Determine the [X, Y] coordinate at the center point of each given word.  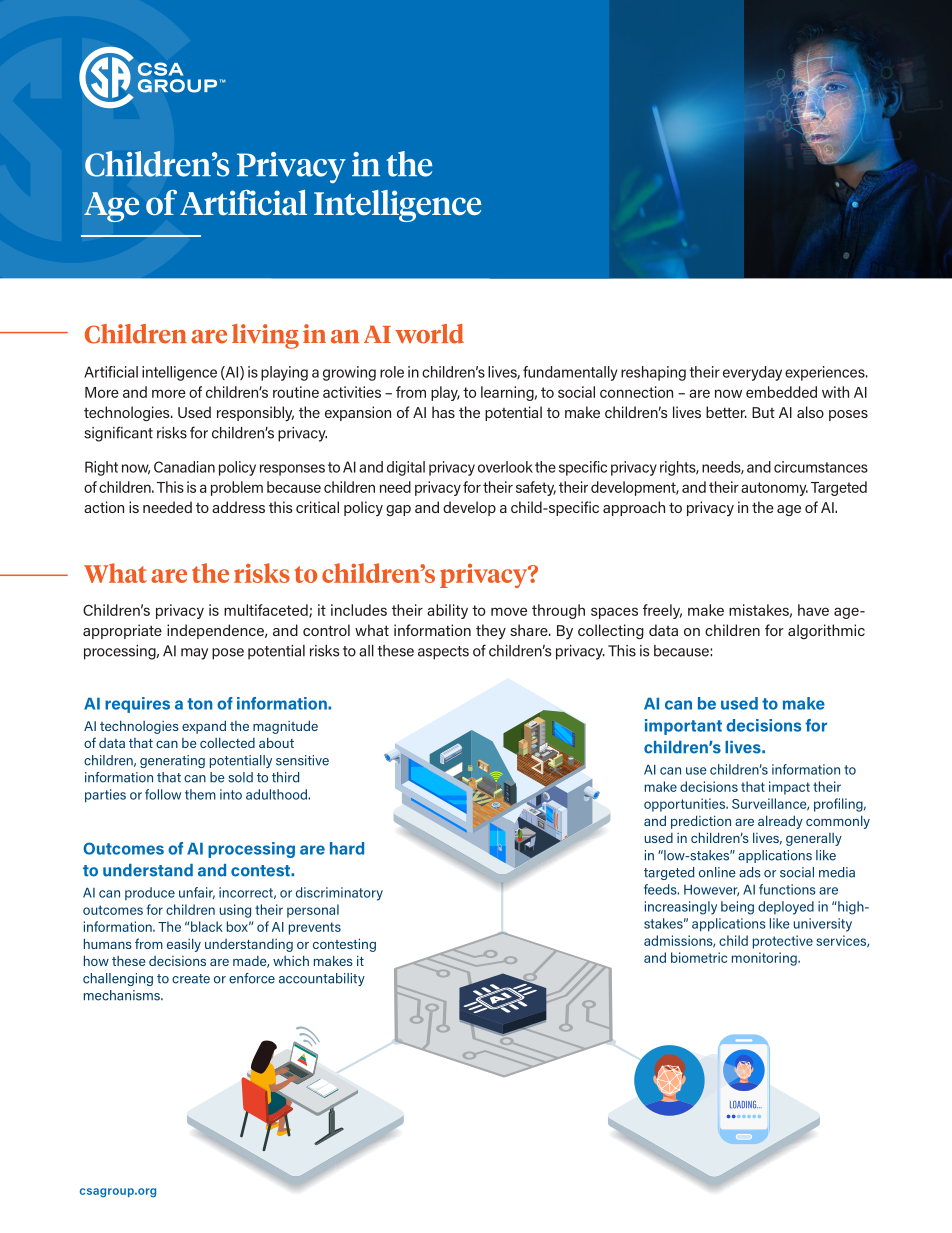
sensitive [302, 760]
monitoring [765, 959]
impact [789, 788]
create [191, 979]
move [509, 611]
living [265, 336]
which [291, 960]
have [813, 610]
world [429, 334]
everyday [752, 373]
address [238, 507]
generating [172, 761]
